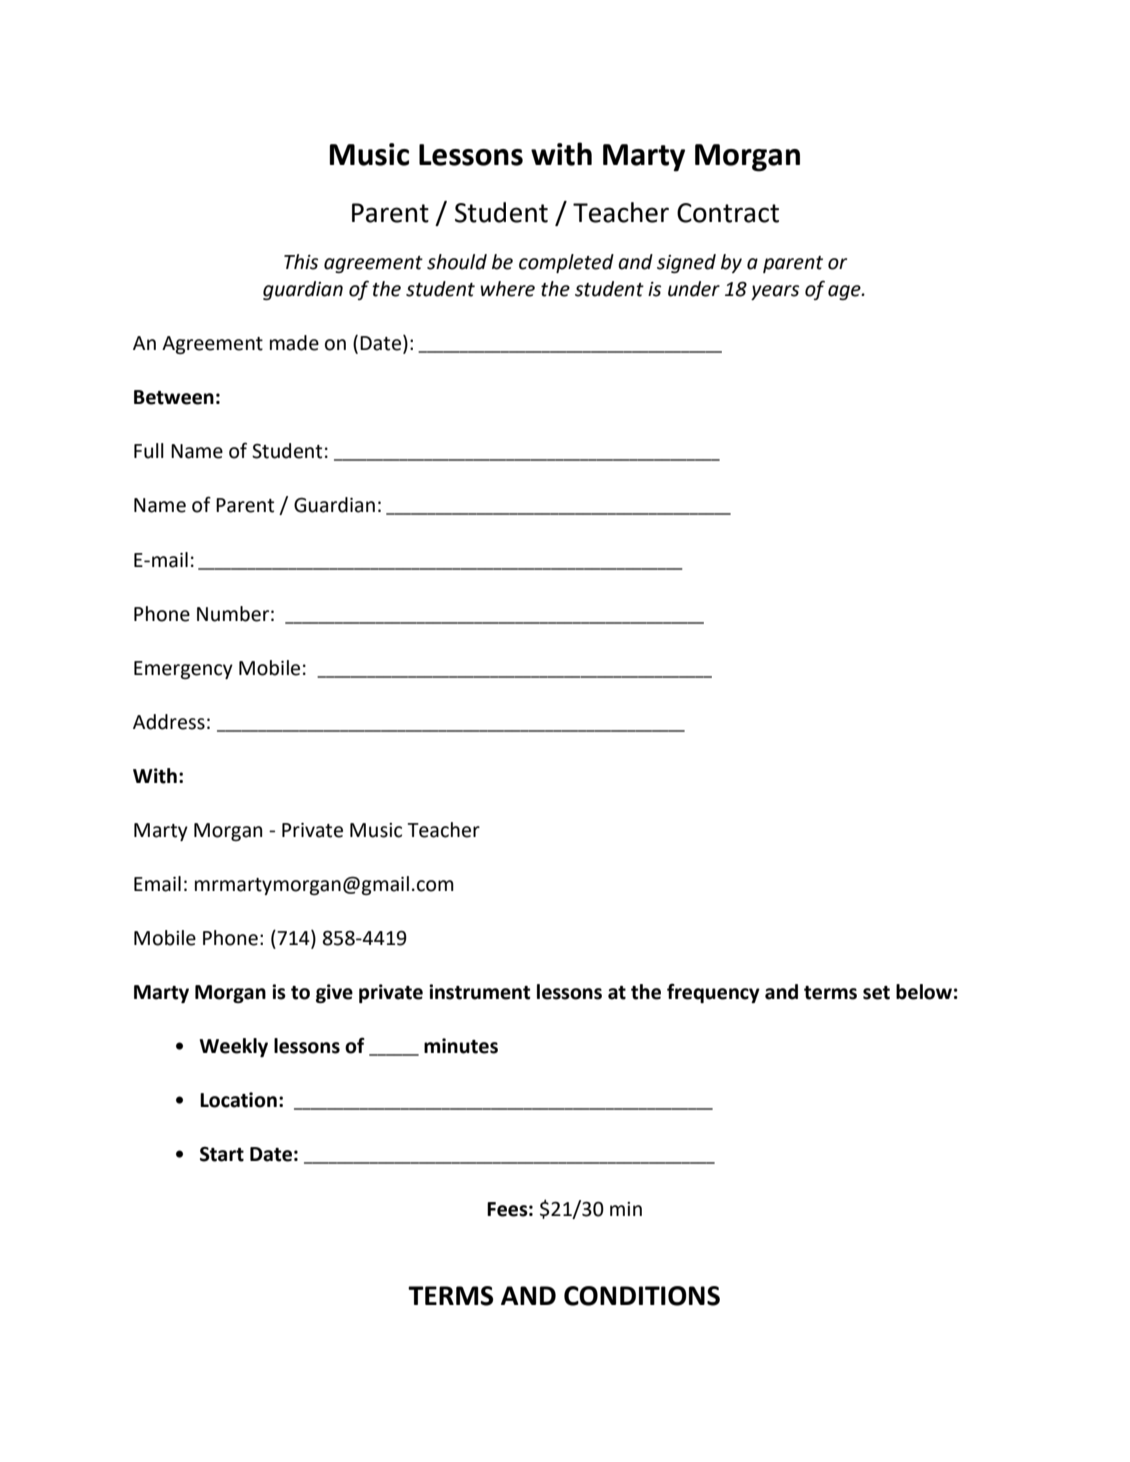 This screenshot has width=1130, height=1462. What do you see at coordinates (222, 1154) in the screenshot?
I see `Start` at bounding box center [222, 1154].
